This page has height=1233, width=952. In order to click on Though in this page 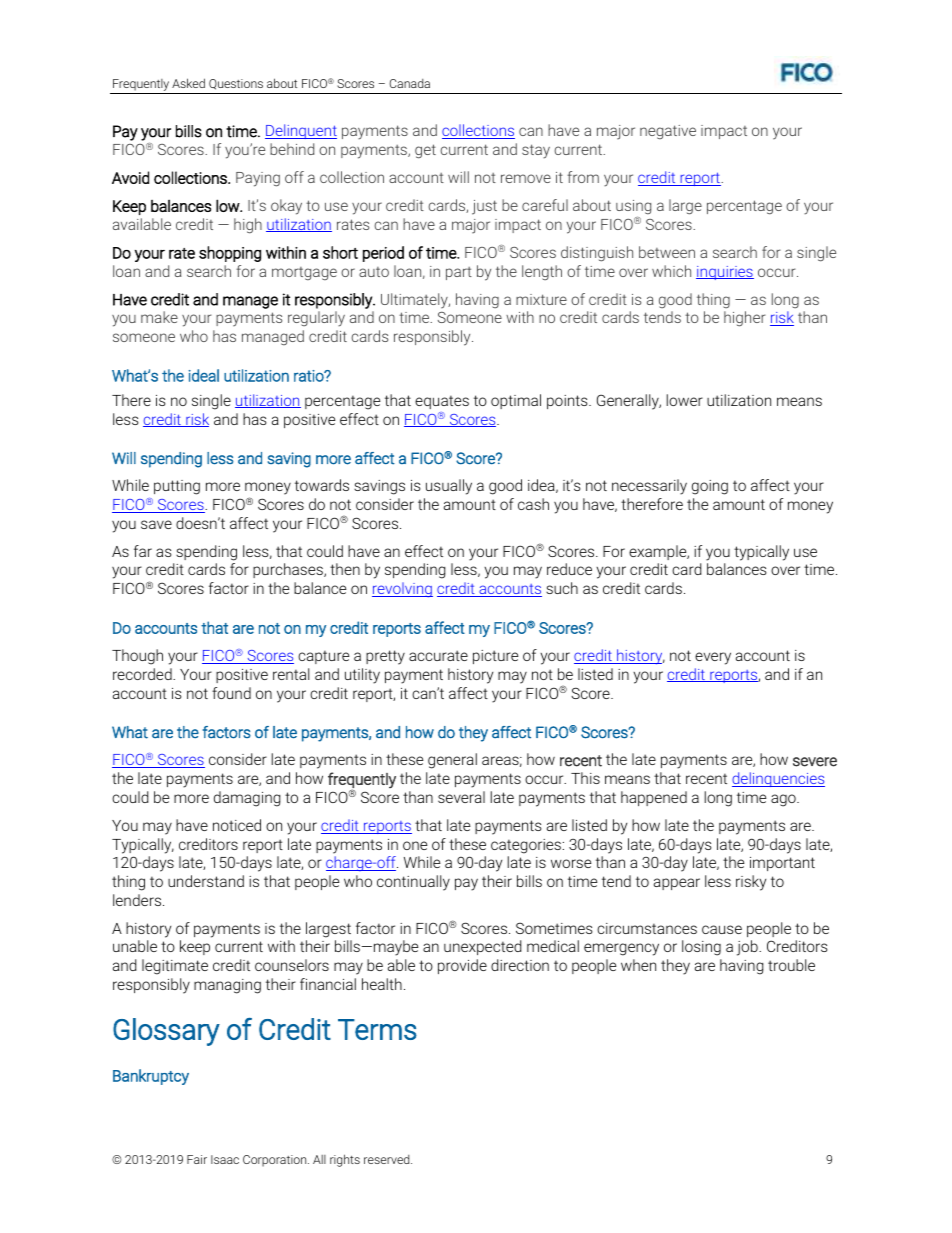, I will do `click(137, 657)`.
